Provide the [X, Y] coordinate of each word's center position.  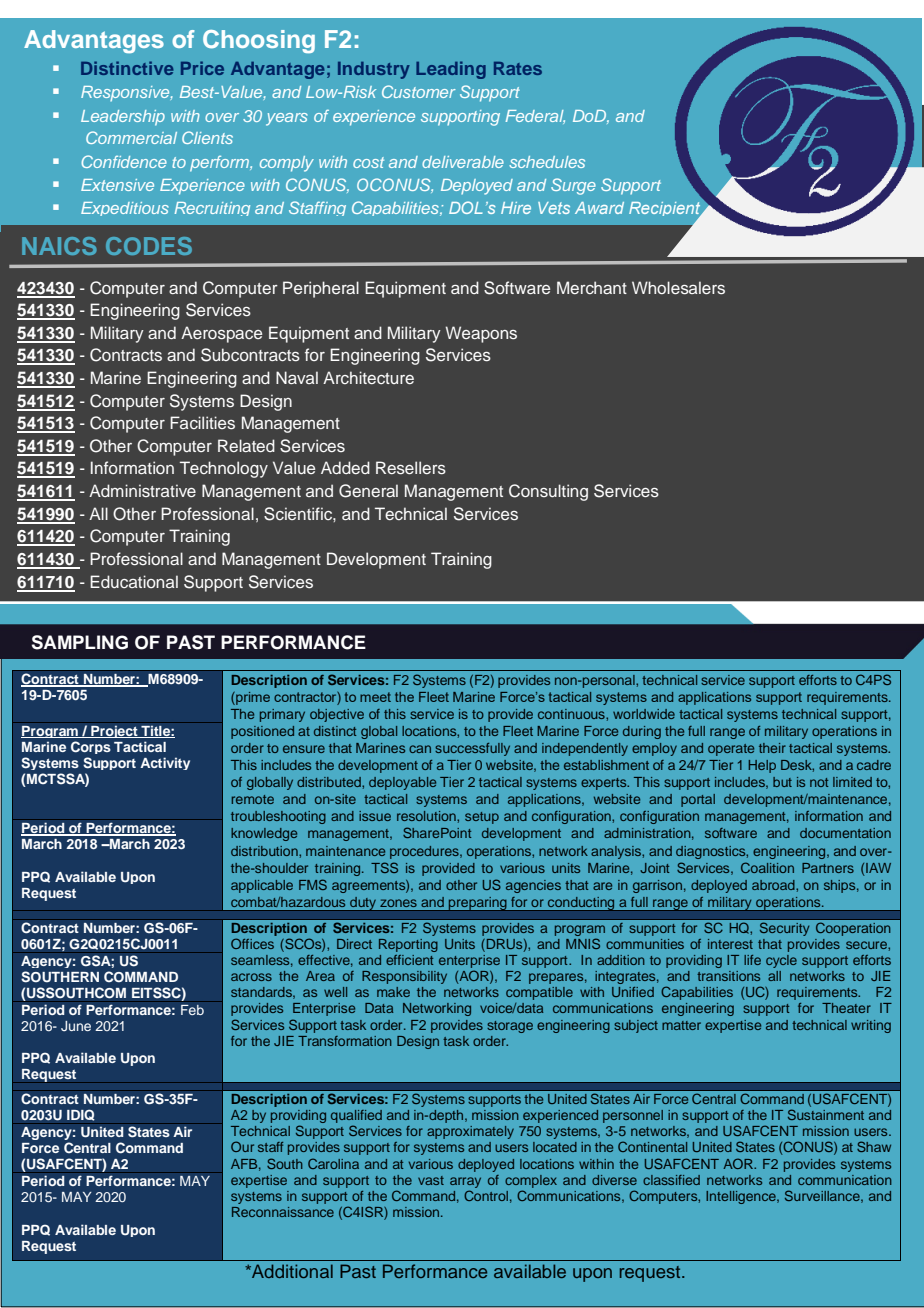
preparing [478, 904]
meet [375, 697]
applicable [262, 886]
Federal [535, 117]
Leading [451, 70]
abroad [774, 885]
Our [242, 1146]
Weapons [481, 334]
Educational [134, 581]
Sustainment [826, 1114]
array [465, 1182]
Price [202, 68]
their [772, 748]
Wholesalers [678, 287]
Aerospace [221, 334]
